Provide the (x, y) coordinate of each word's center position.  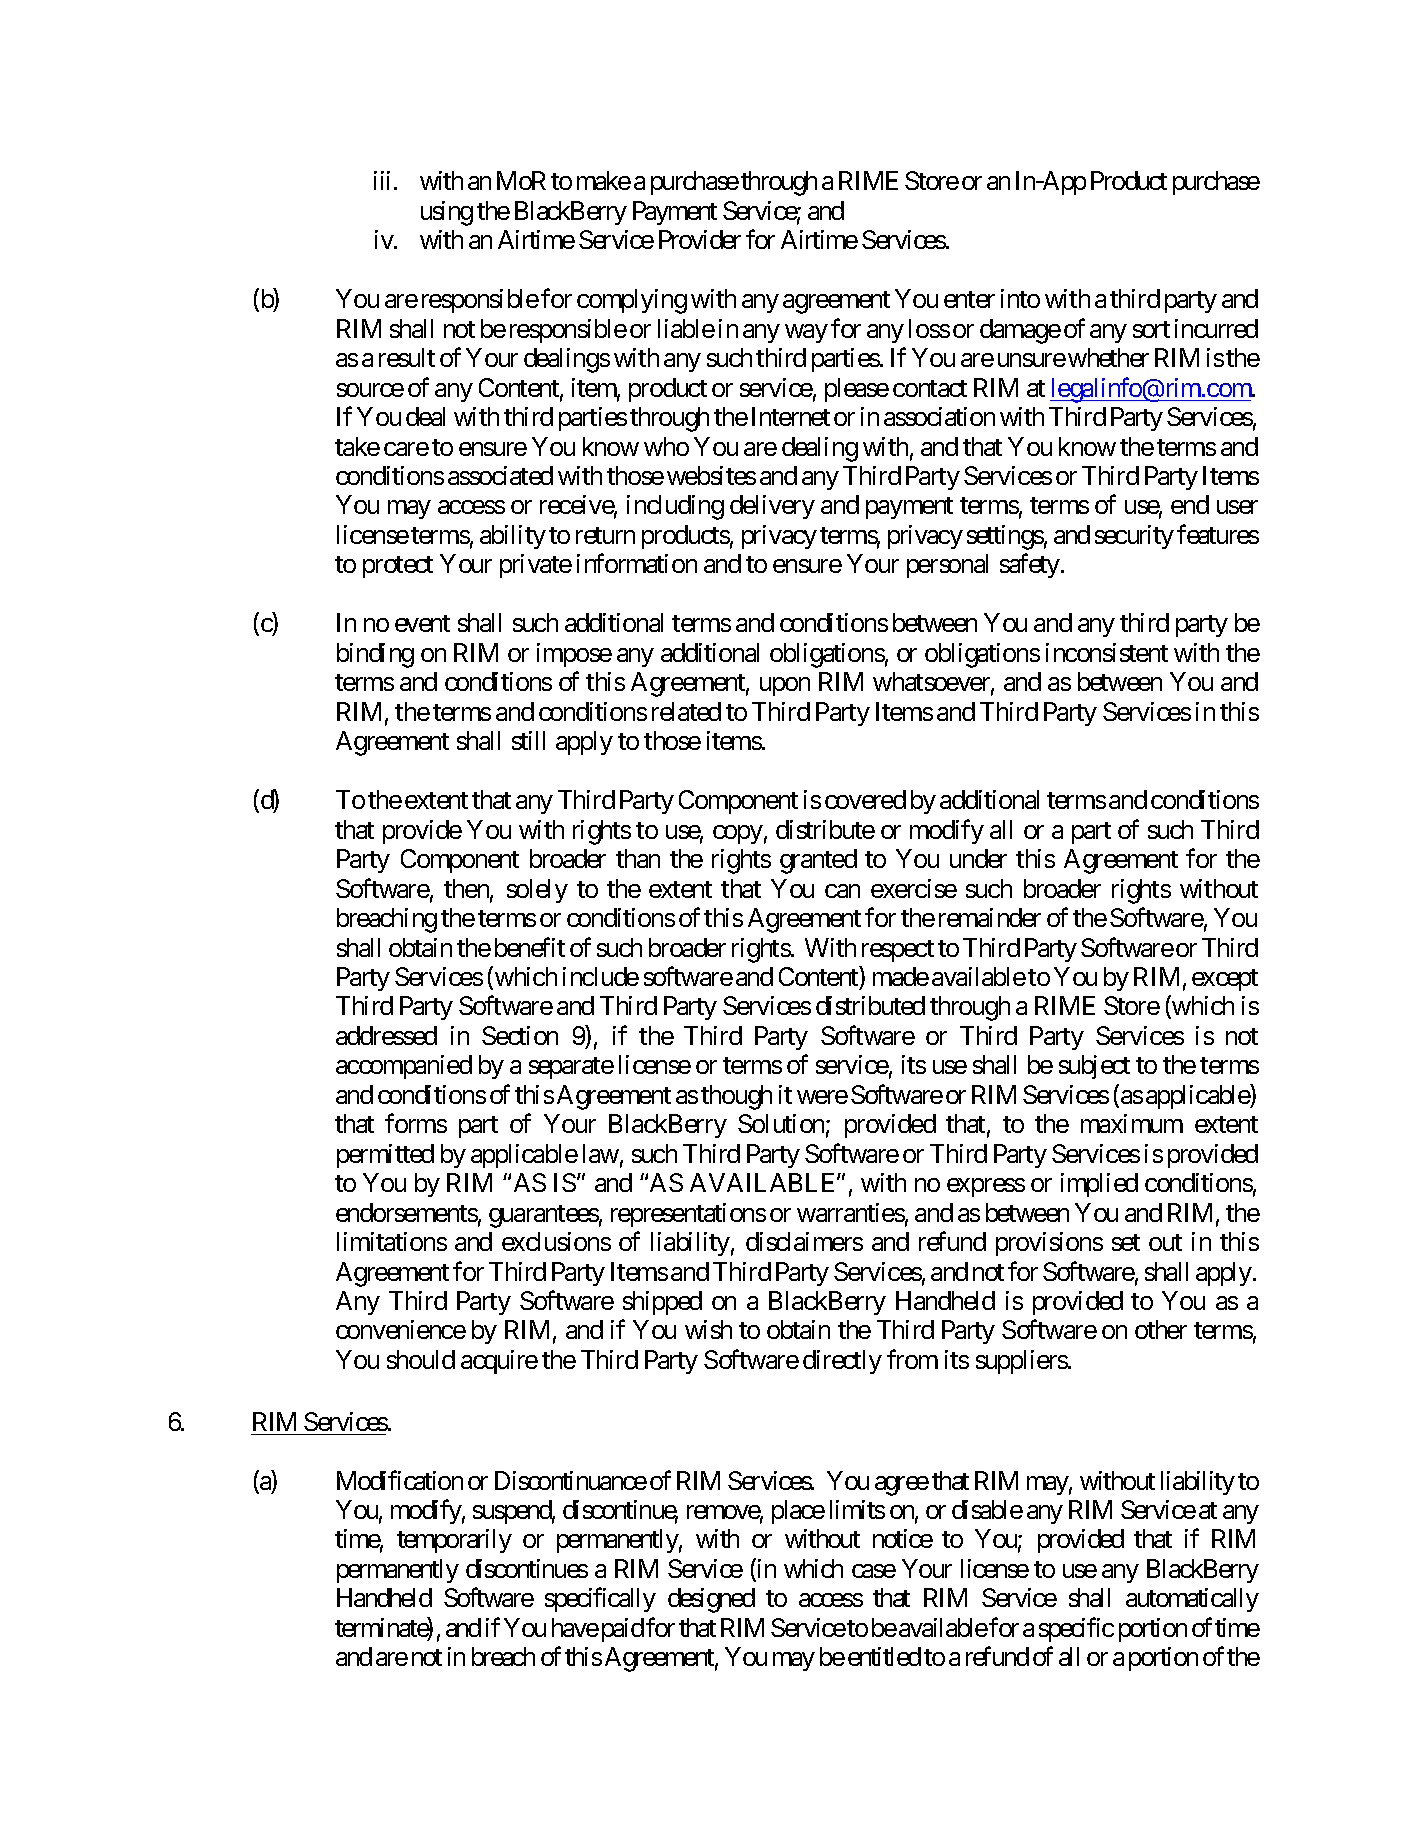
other (1161, 1329)
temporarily (454, 1541)
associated (500, 475)
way (806, 333)
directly (842, 1362)
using (447, 213)
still (528, 740)
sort (1151, 329)
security (1134, 537)
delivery (772, 507)
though (736, 1097)
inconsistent (1107, 652)
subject (1094, 1067)
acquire (499, 1362)
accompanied (404, 1067)
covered (865, 799)
